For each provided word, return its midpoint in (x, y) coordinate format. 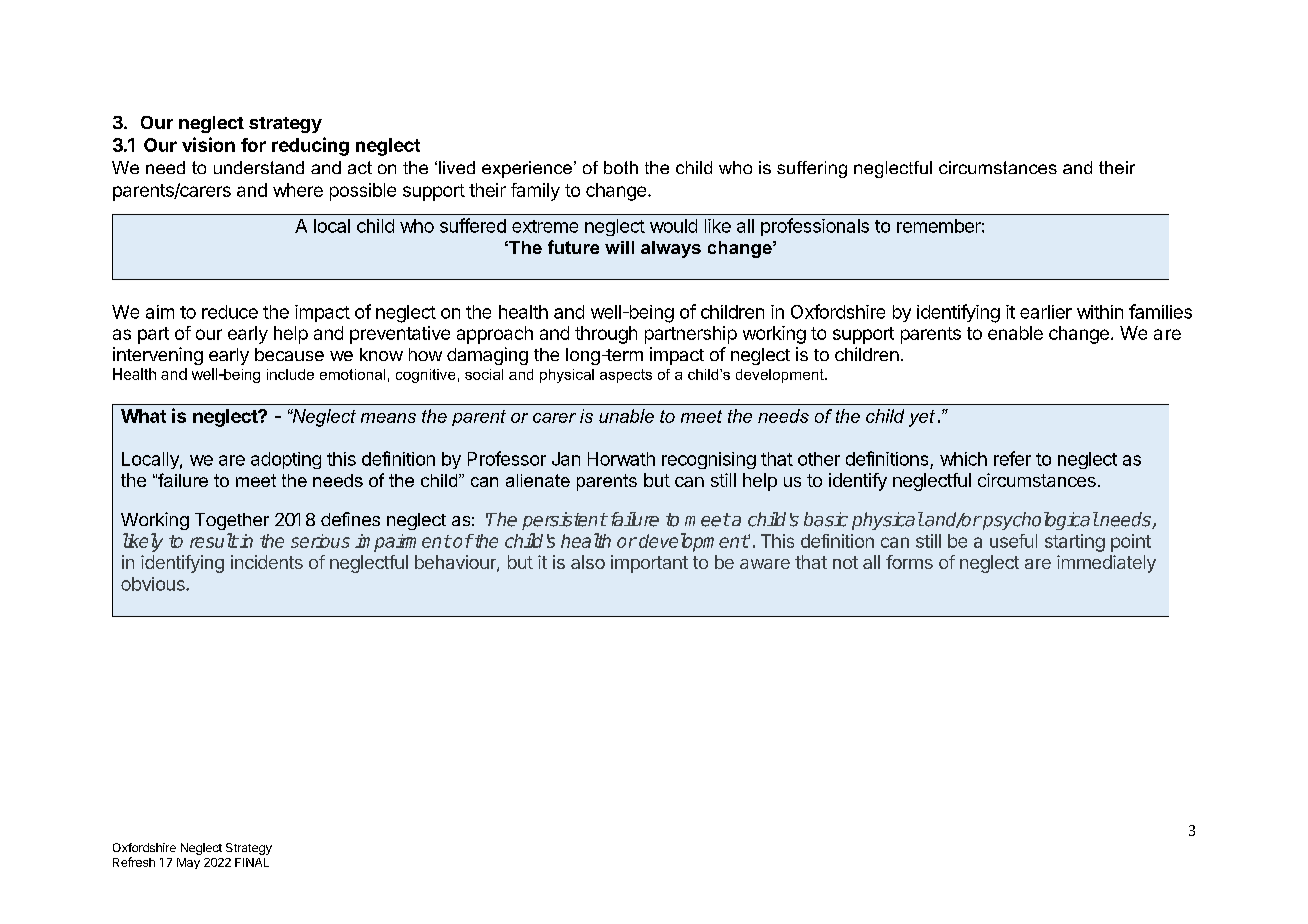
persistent (564, 521)
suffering (812, 169)
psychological (1039, 521)
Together (232, 521)
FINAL (252, 862)
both (621, 167)
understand (259, 167)
